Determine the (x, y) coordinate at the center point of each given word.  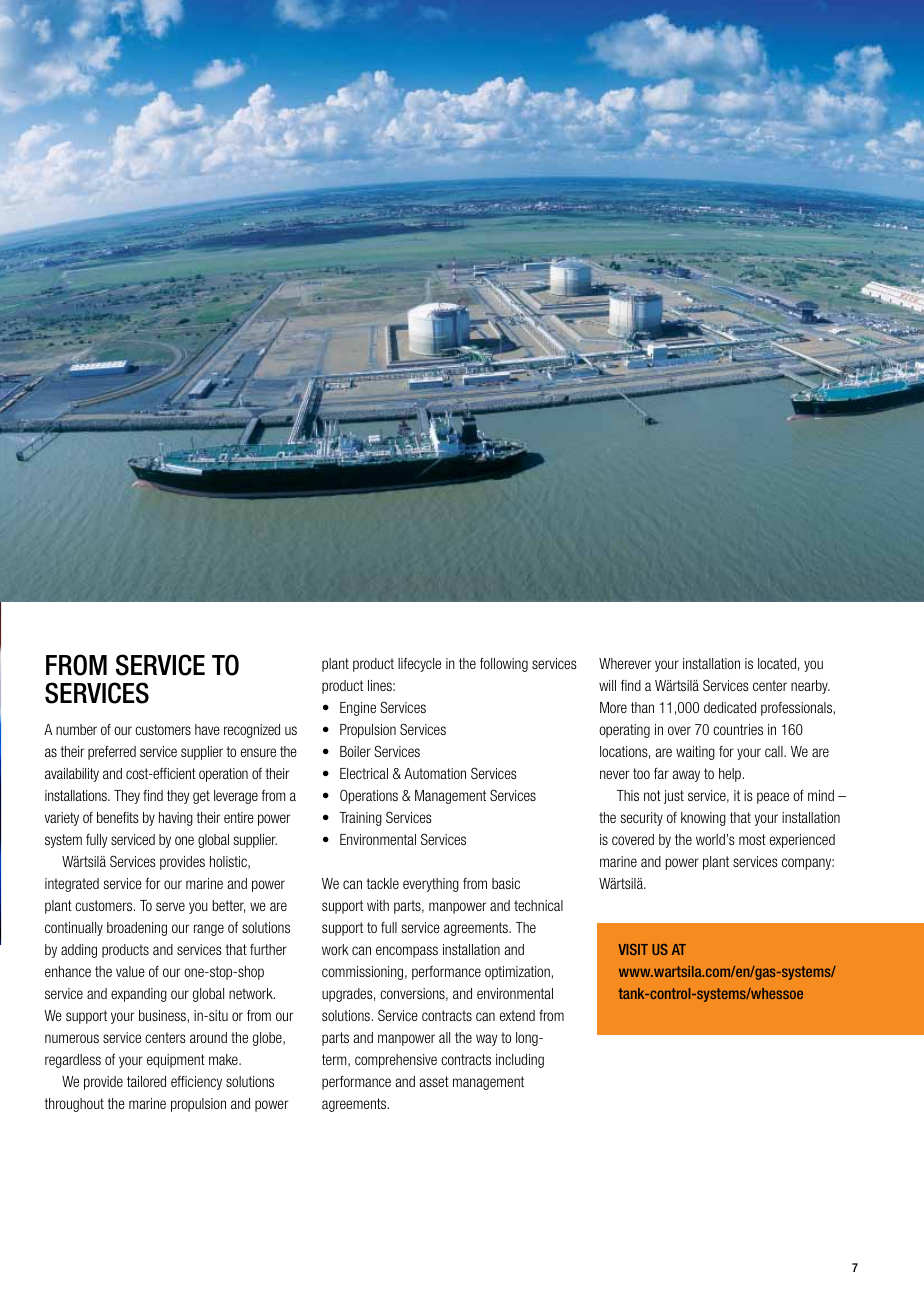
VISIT (633, 949)
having (176, 819)
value (130, 971)
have (207, 729)
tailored (146, 1081)
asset (434, 1081)
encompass (407, 952)
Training (360, 819)
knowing (703, 819)
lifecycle (419, 665)
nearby (810, 687)
